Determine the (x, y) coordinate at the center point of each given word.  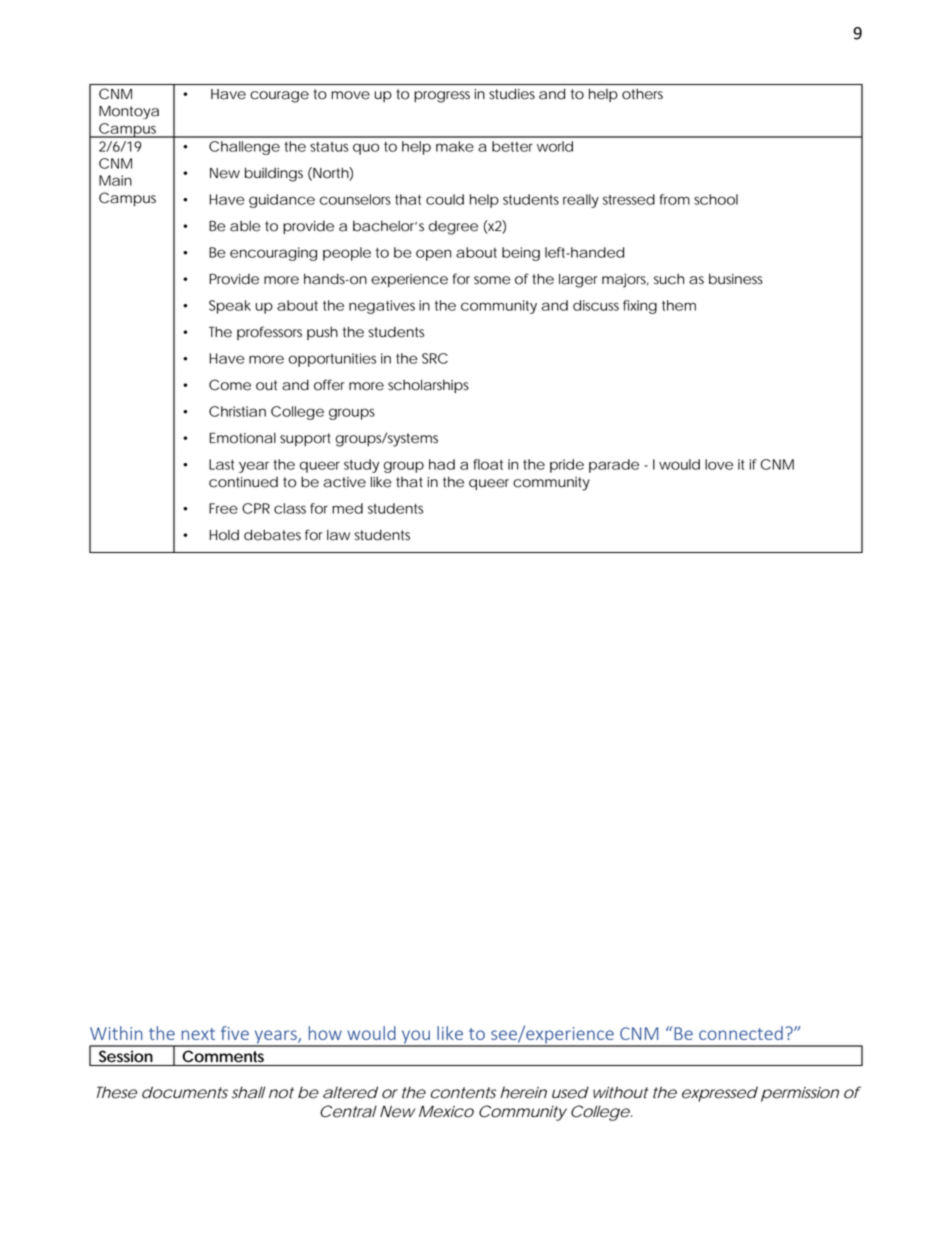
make (455, 146)
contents (464, 1093)
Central (348, 1111)
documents (185, 1092)
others (642, 94)
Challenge (244, 148)
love (719, 464)
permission (800, 1094)
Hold (224, 535)
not (281, 1093)
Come (230, 385)
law (338, 535)
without (620, 1092)
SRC (435, 358)
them (679, 305)
